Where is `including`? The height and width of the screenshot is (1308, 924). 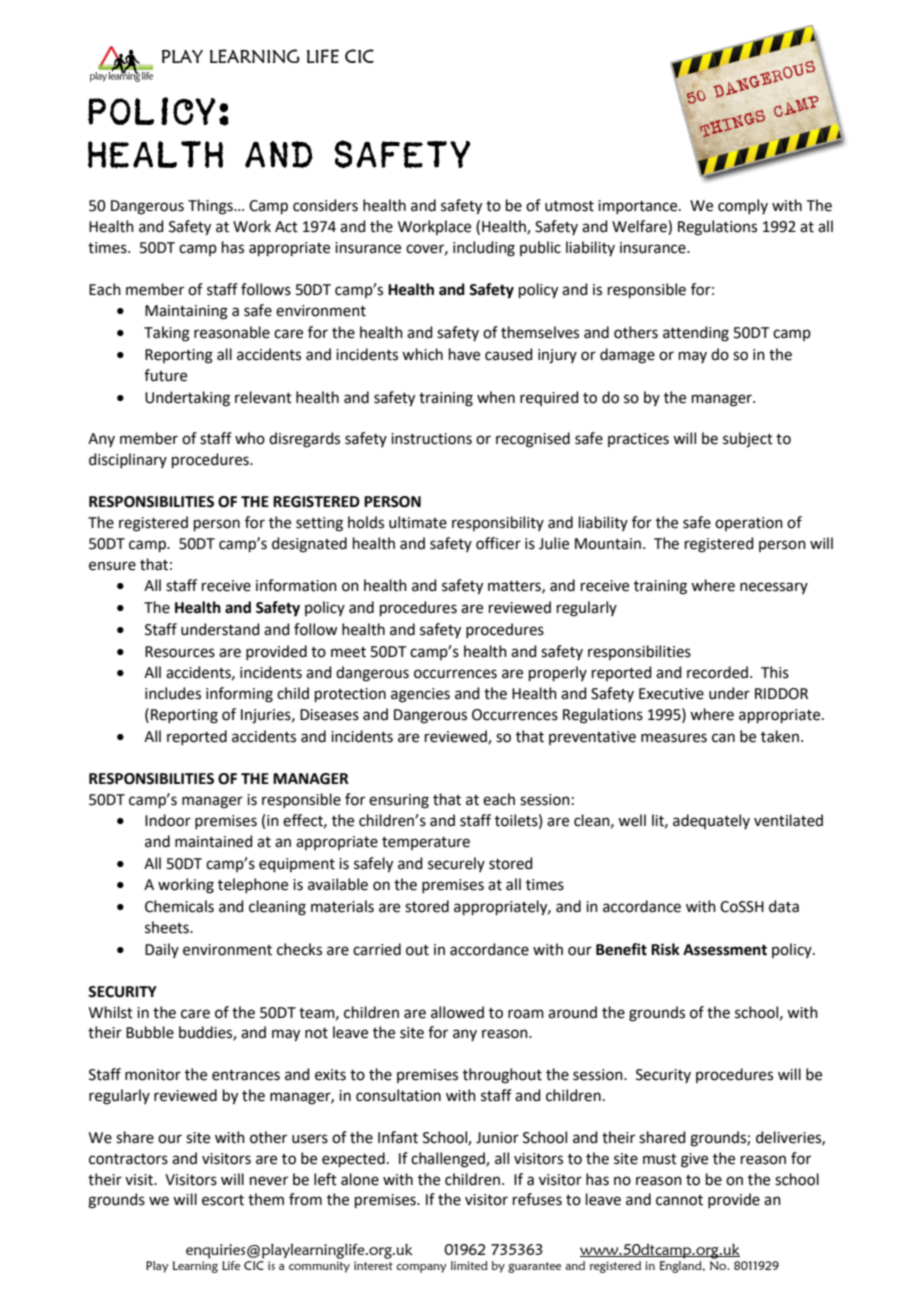 including is located at coordinates (484, 249).
